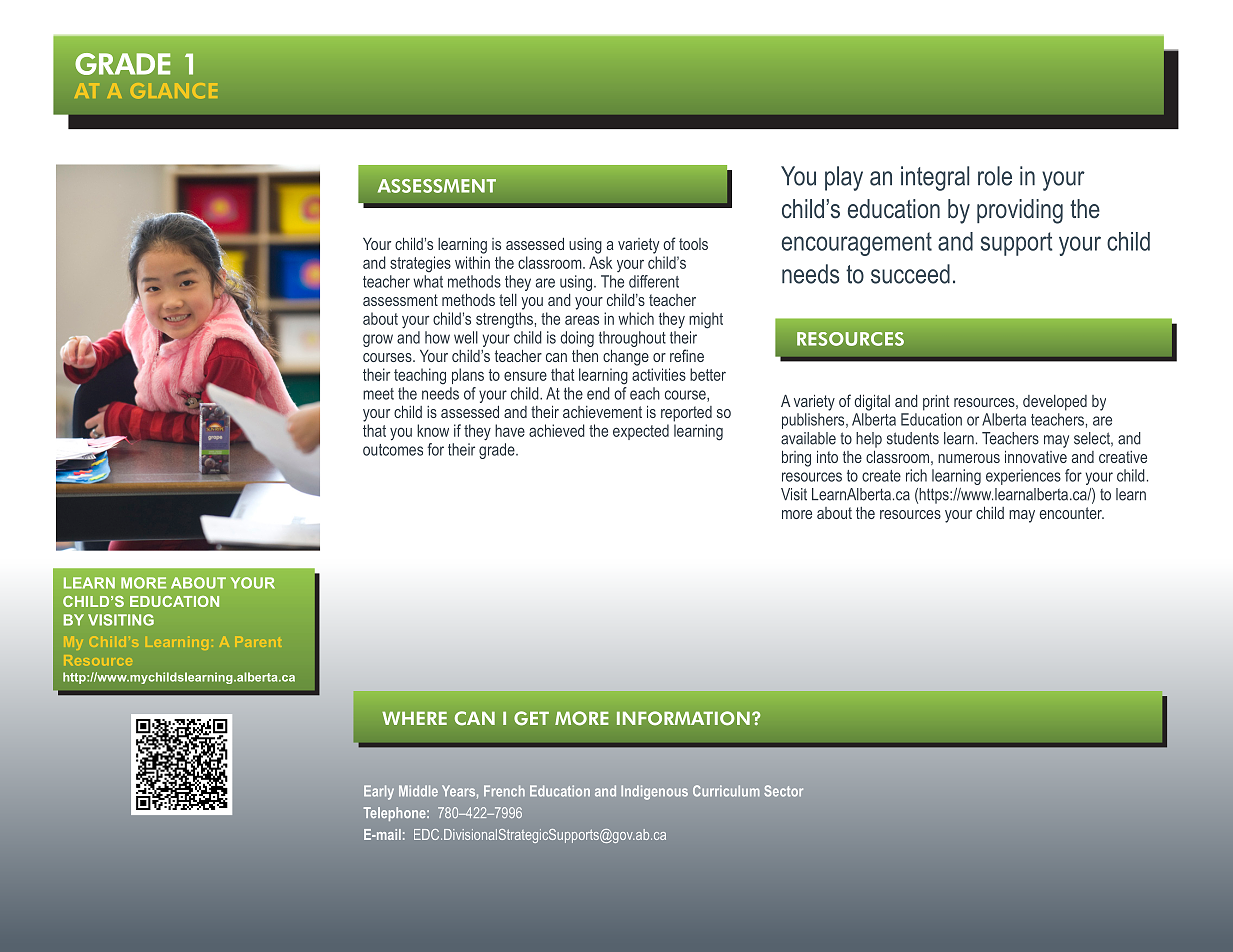  Describe the element at coordinates (844, 178) in the screenshot. I see `play` at that location.
